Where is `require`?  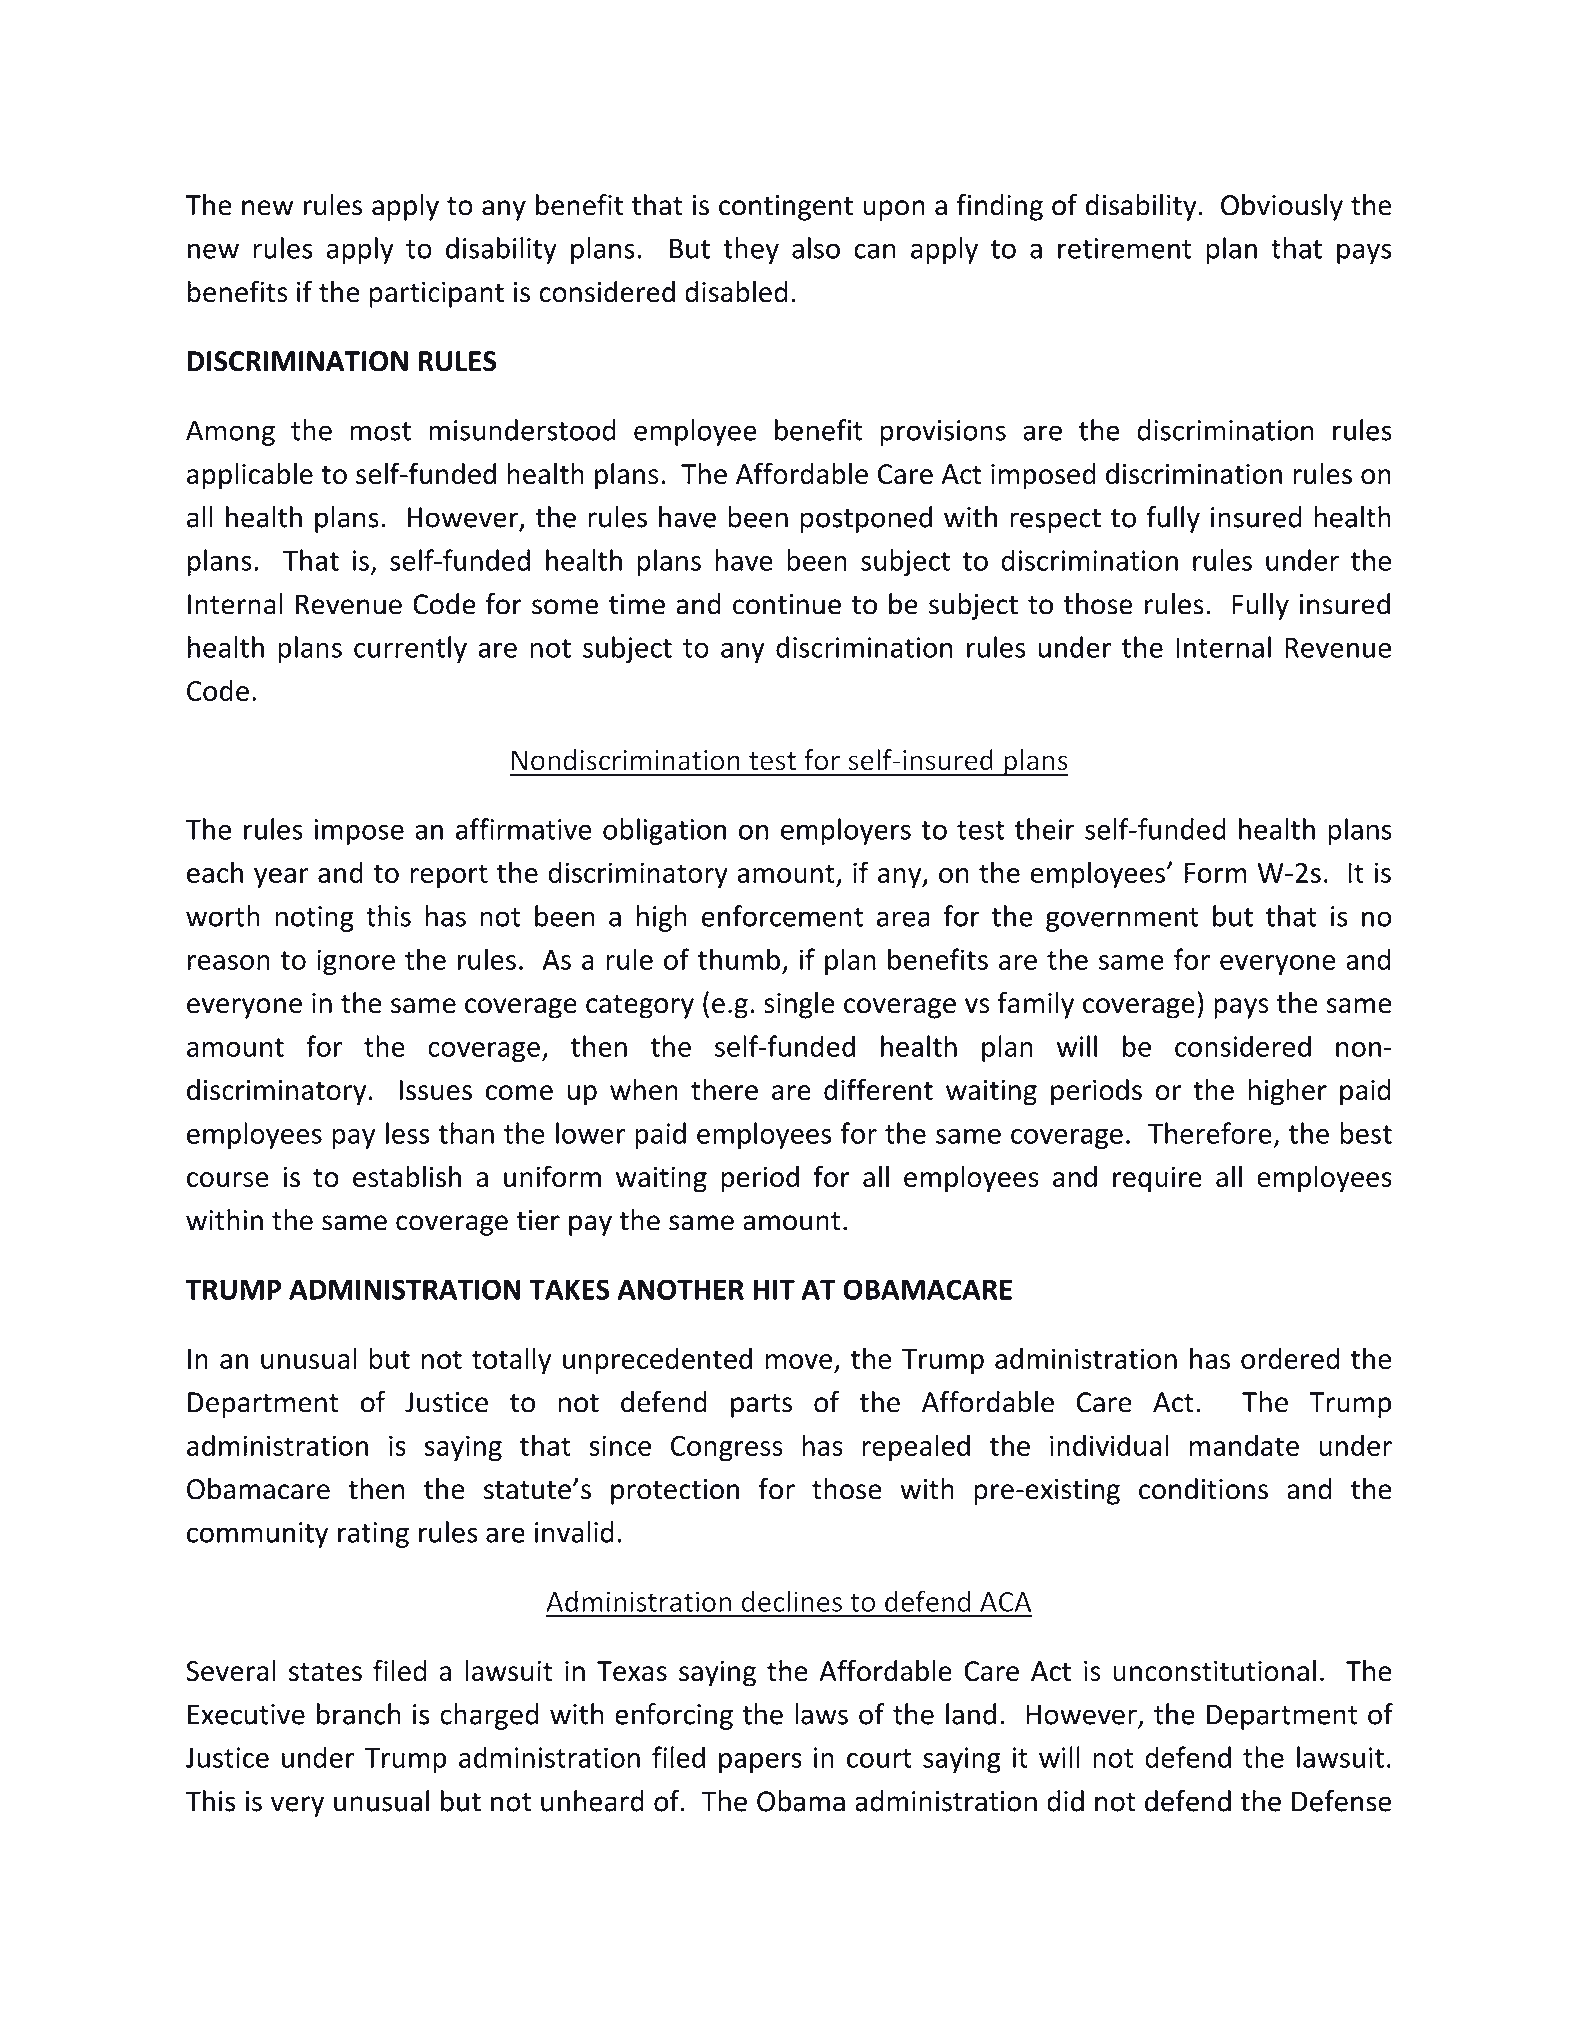 require is located at coordinates (1157, 1179).
